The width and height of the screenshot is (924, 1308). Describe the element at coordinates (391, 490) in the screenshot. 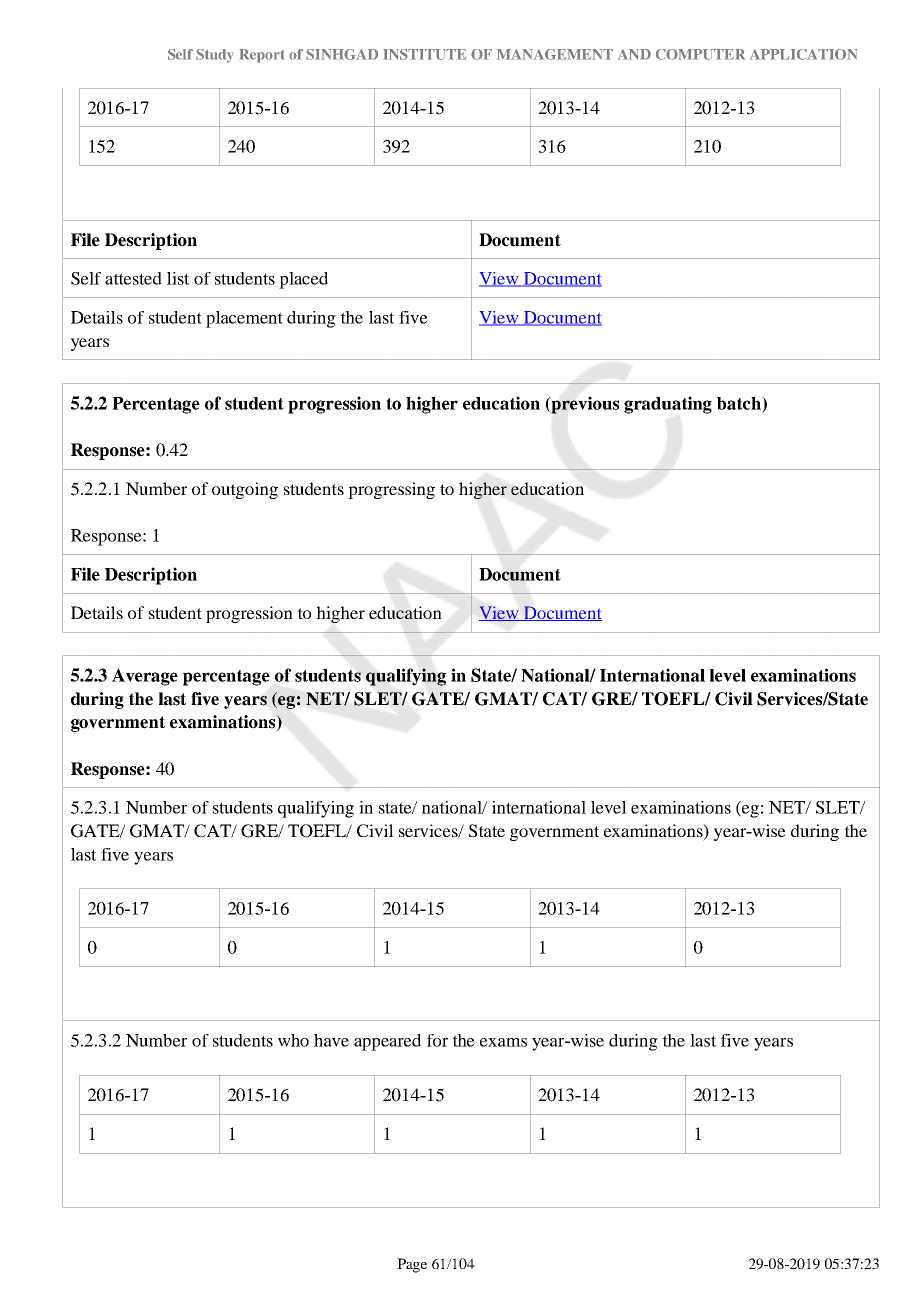

I see `progressing` at that location.
